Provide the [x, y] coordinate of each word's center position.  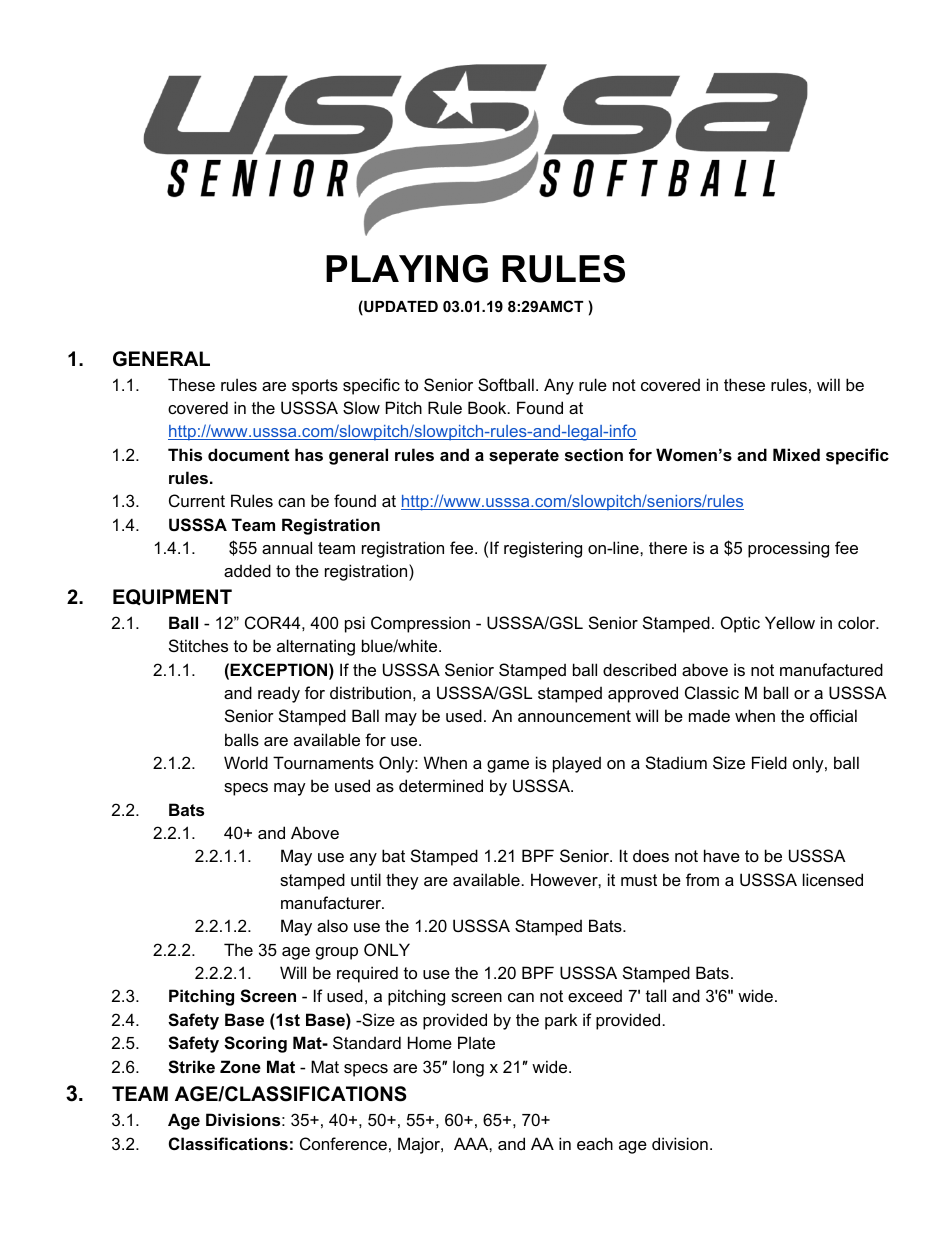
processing [788, 549]
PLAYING [407, 269]
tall [656, 995]
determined [441, 785]
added [247, 570]
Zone [240, 1066]
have [722, 855]
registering [543, 549]
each [595, 1143]
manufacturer [332, 902]
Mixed [796, 454]
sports [315, 387]
